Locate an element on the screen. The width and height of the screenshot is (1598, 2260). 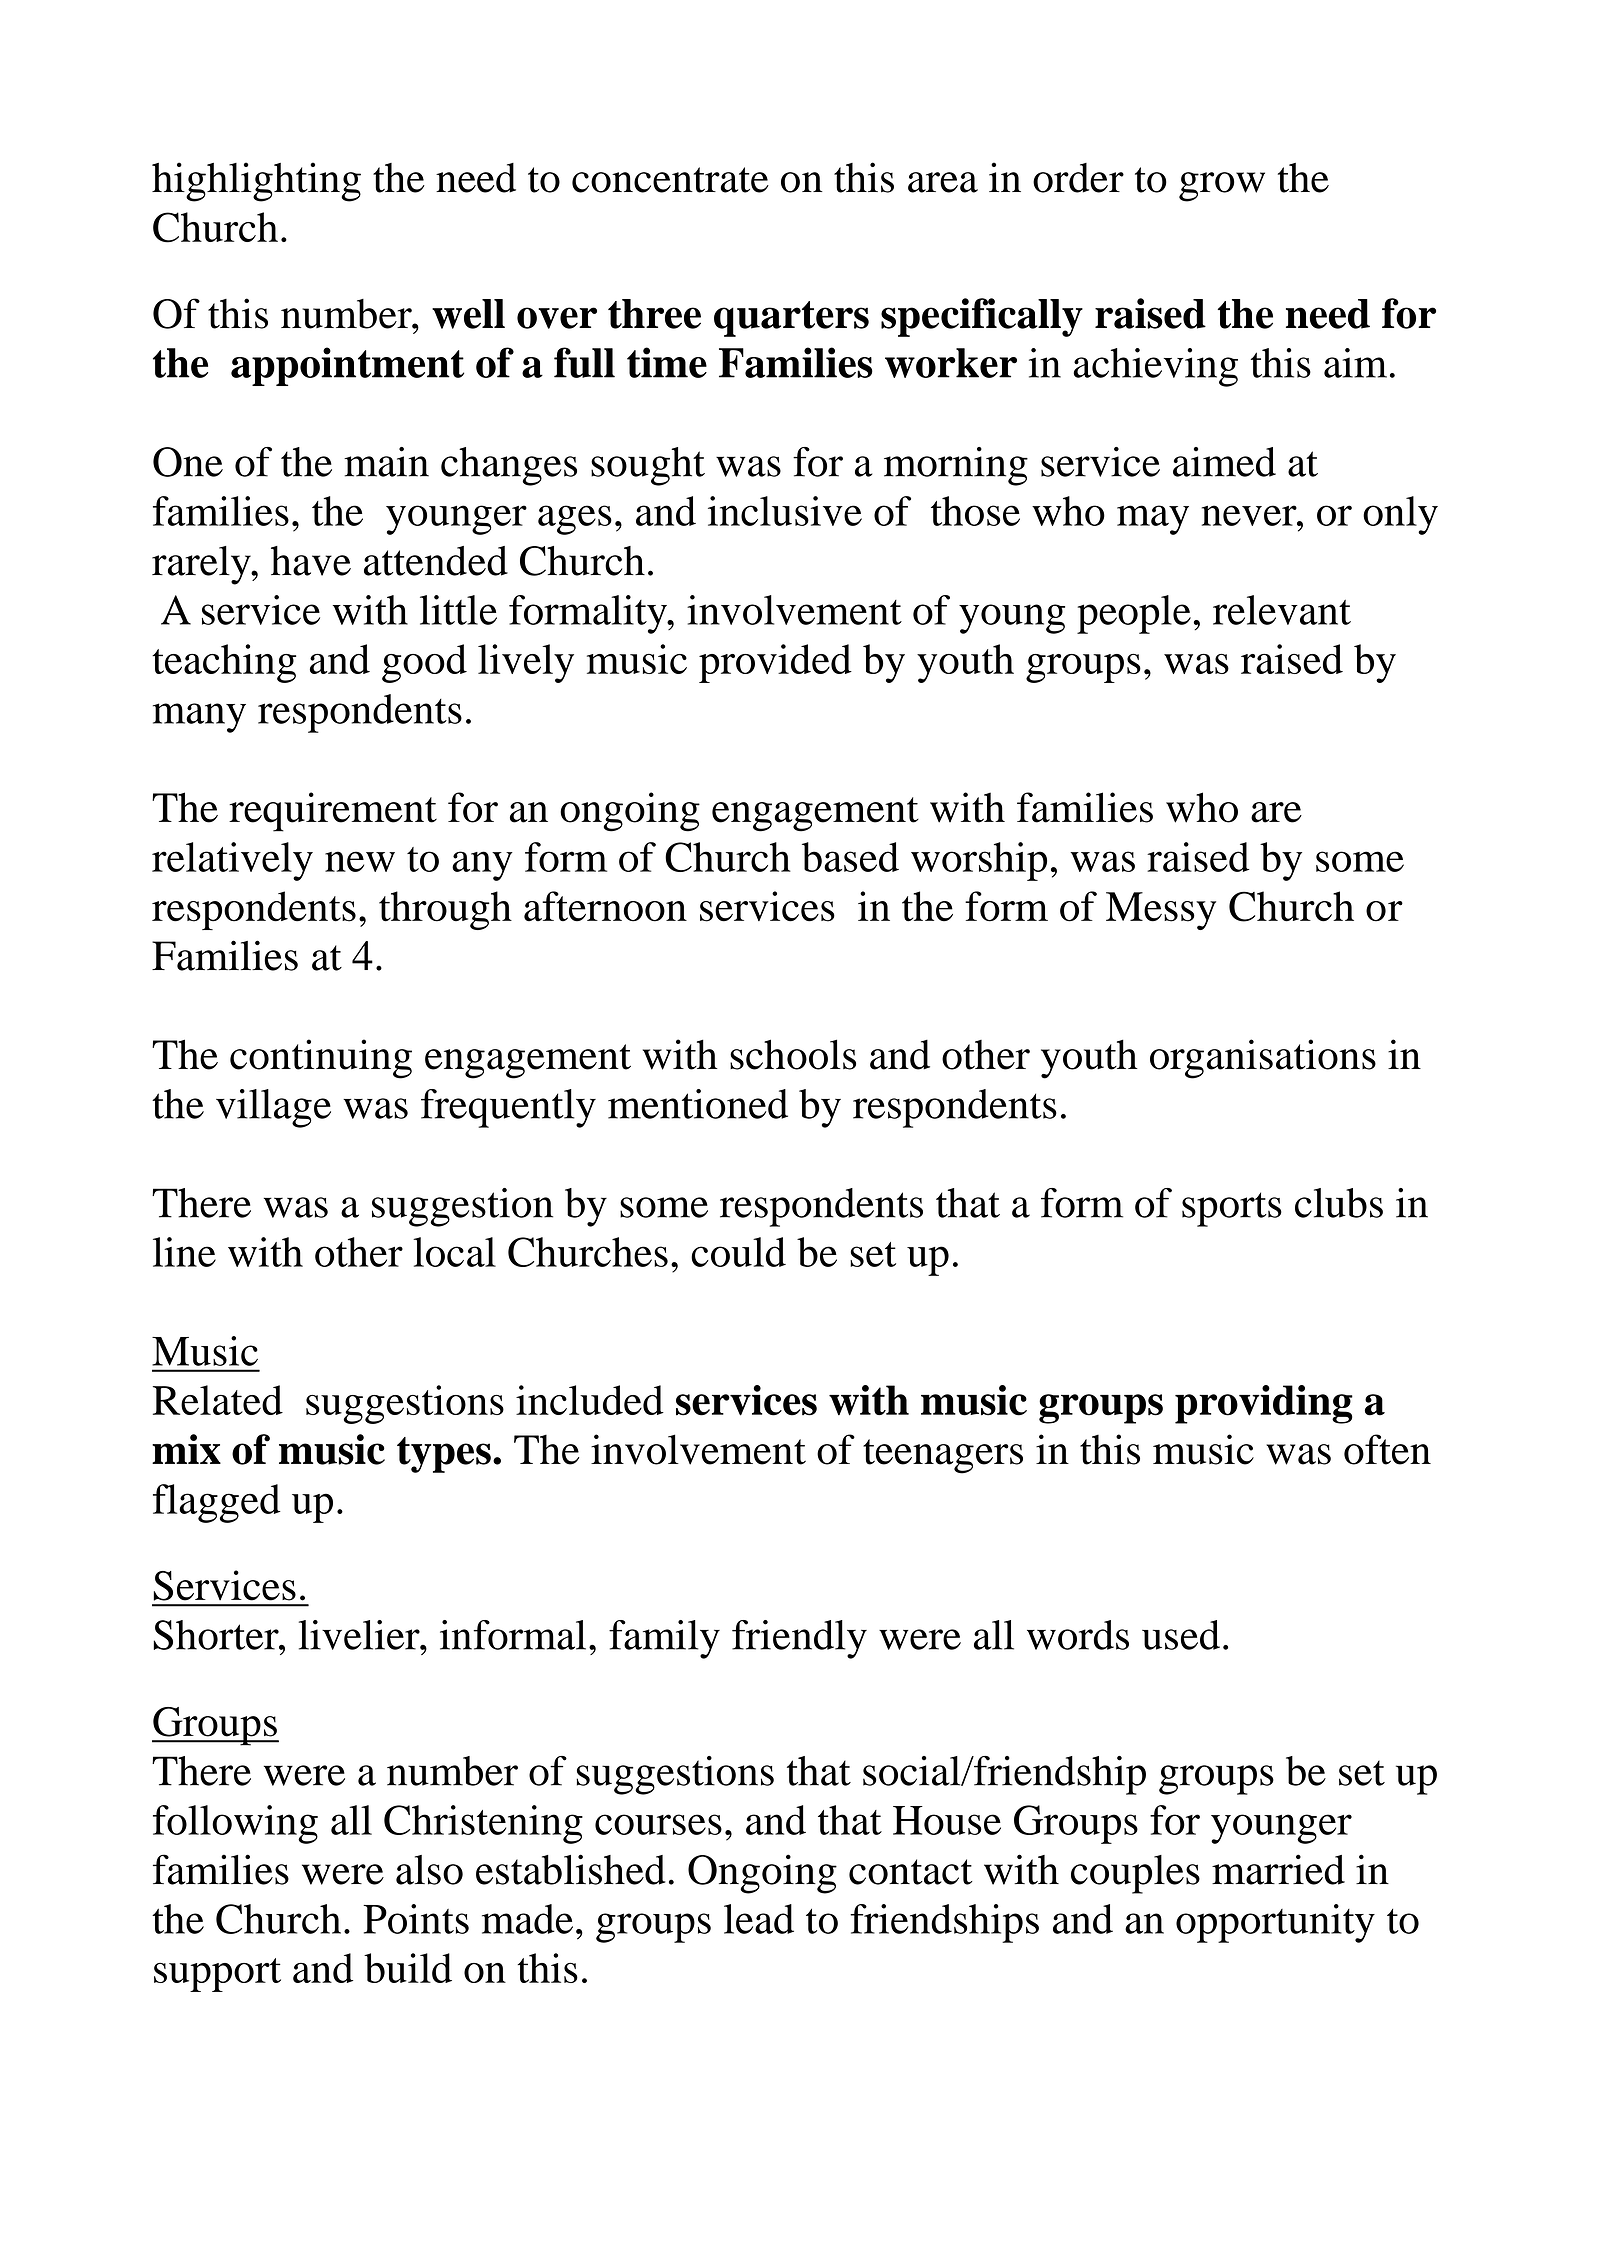
provided is located at coordinates (775, 663).
